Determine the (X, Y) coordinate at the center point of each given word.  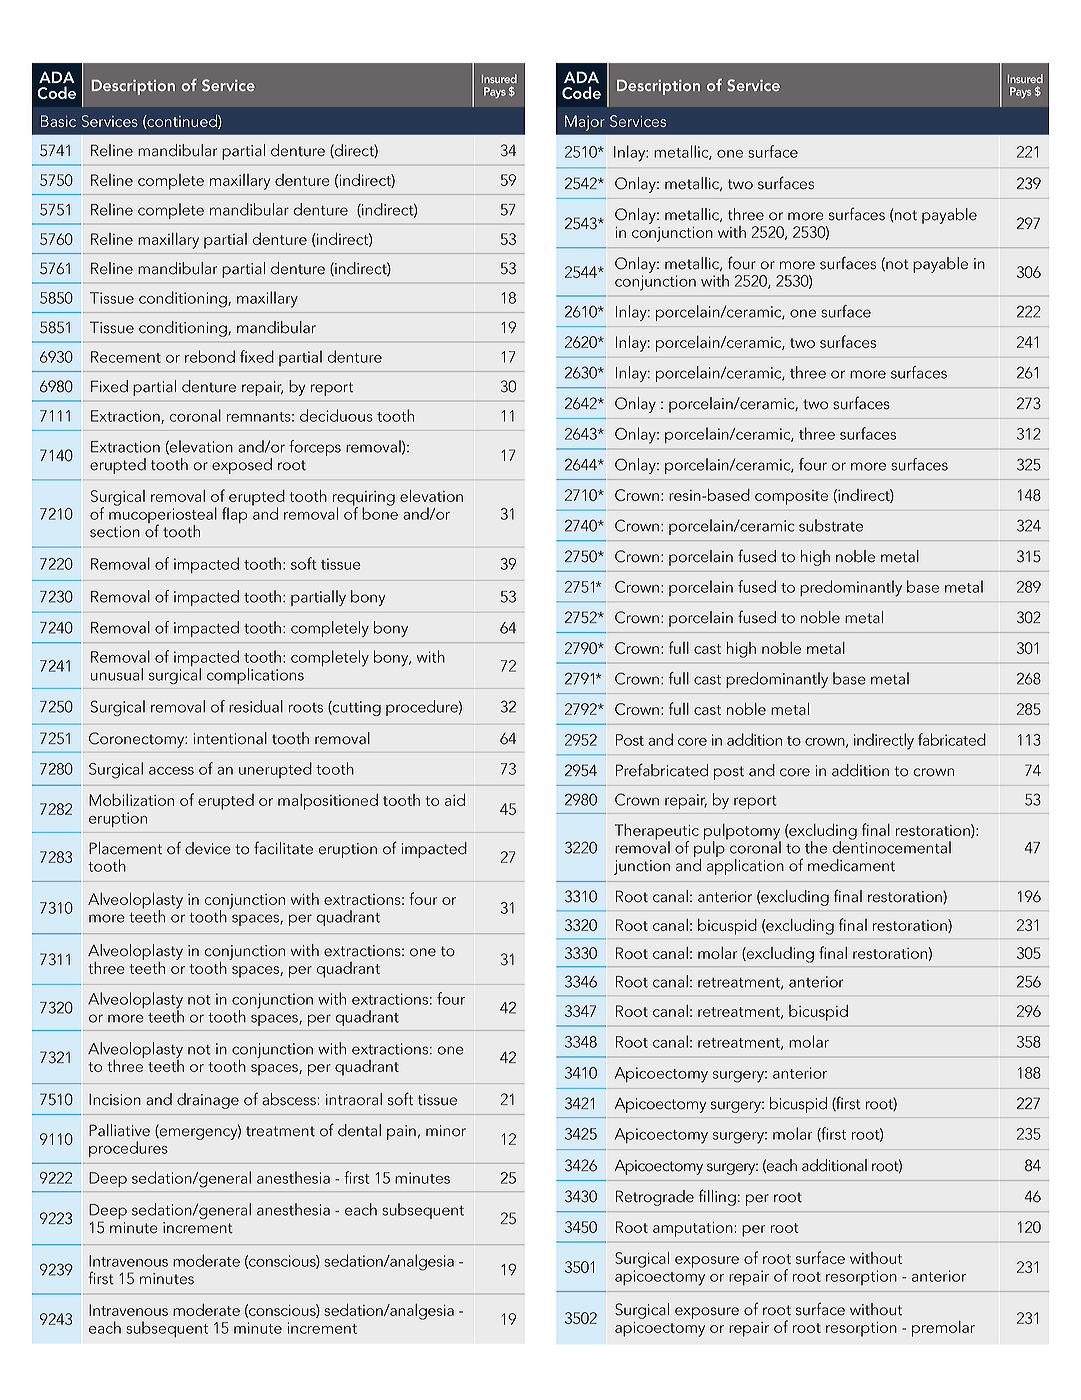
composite (791, 497)
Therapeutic (657, 833)
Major (585, 123)
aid (455, 800)
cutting (356, 708)
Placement (125, 848)
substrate (831, 525)
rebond (210, 356)
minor (446, 1131)
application (745, 867)
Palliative (119, 1130)
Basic (58, 121)
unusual (117, 674)
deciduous (336, 415)
